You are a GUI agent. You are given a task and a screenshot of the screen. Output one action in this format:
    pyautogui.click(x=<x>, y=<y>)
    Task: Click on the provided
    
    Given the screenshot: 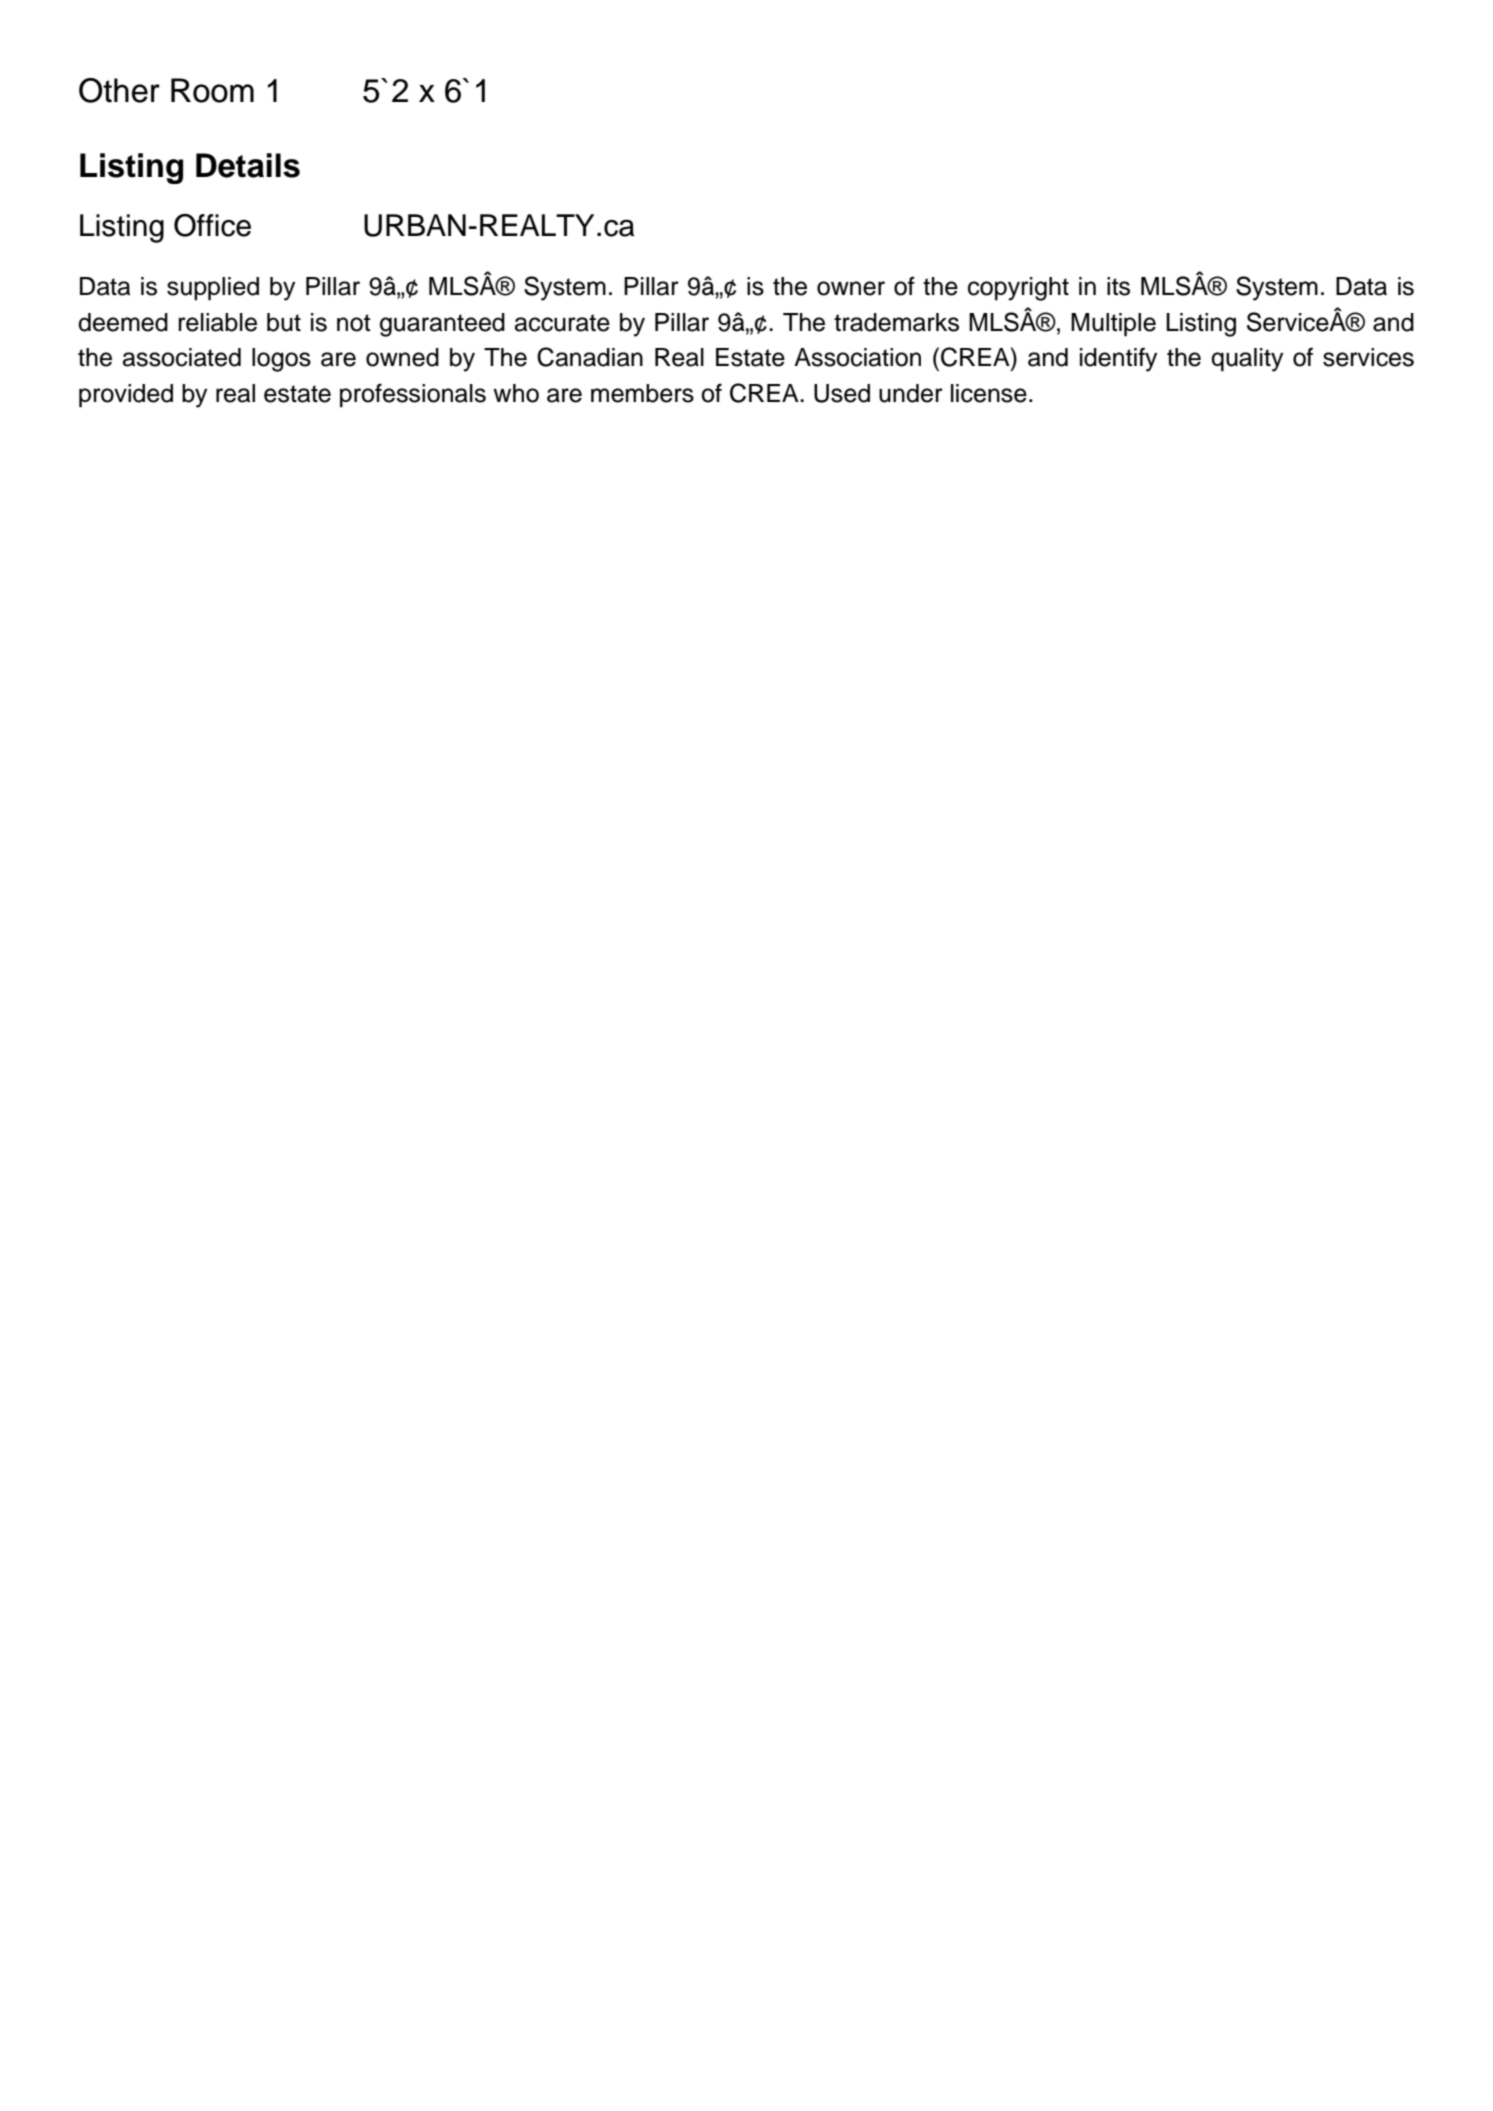 What is the action you would take?
    pyautogui.click(x=126, y=396)
